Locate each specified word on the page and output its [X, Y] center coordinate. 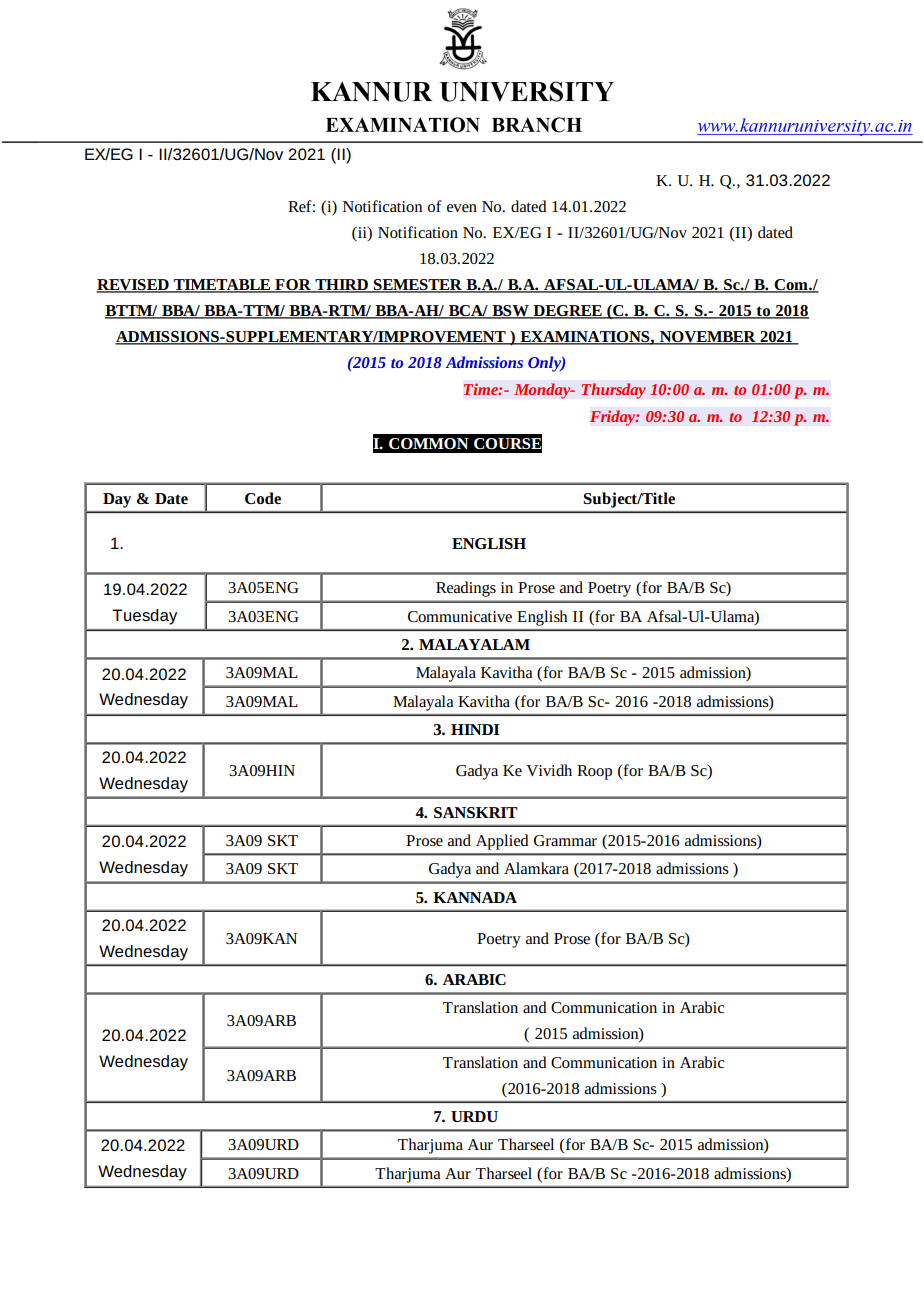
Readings [466, 589]
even [462, 208]
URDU [474, 1116]
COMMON [429, 443]
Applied [502, 842]
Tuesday [144, 617]
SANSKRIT [476, 812]
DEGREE [567, 312]
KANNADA [475, 897]
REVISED [133, 286]
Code [263, 498]
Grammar [565, 840]
